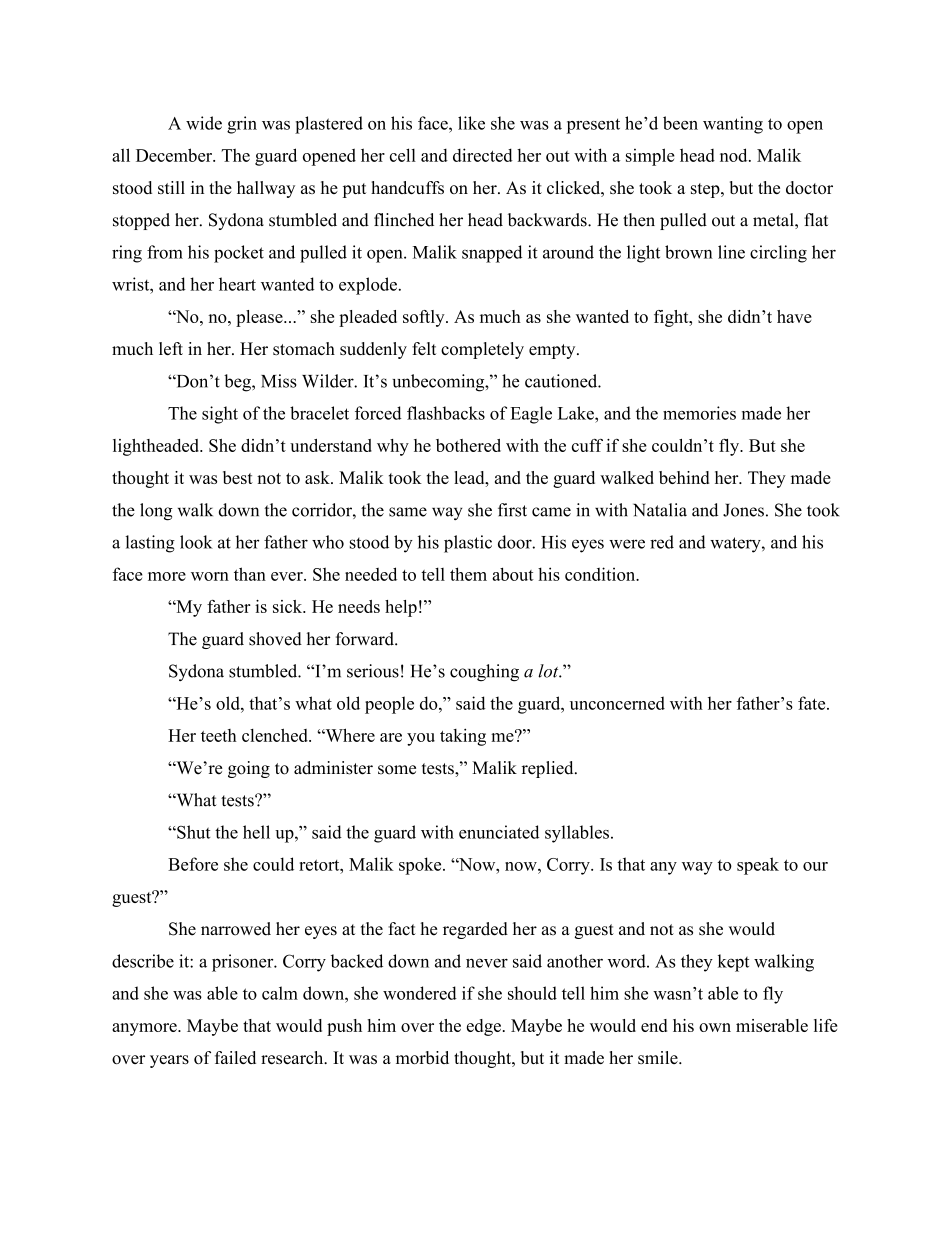 This screenshot has width=952, height=1233. I want to click on nod, so click(735, 155).
